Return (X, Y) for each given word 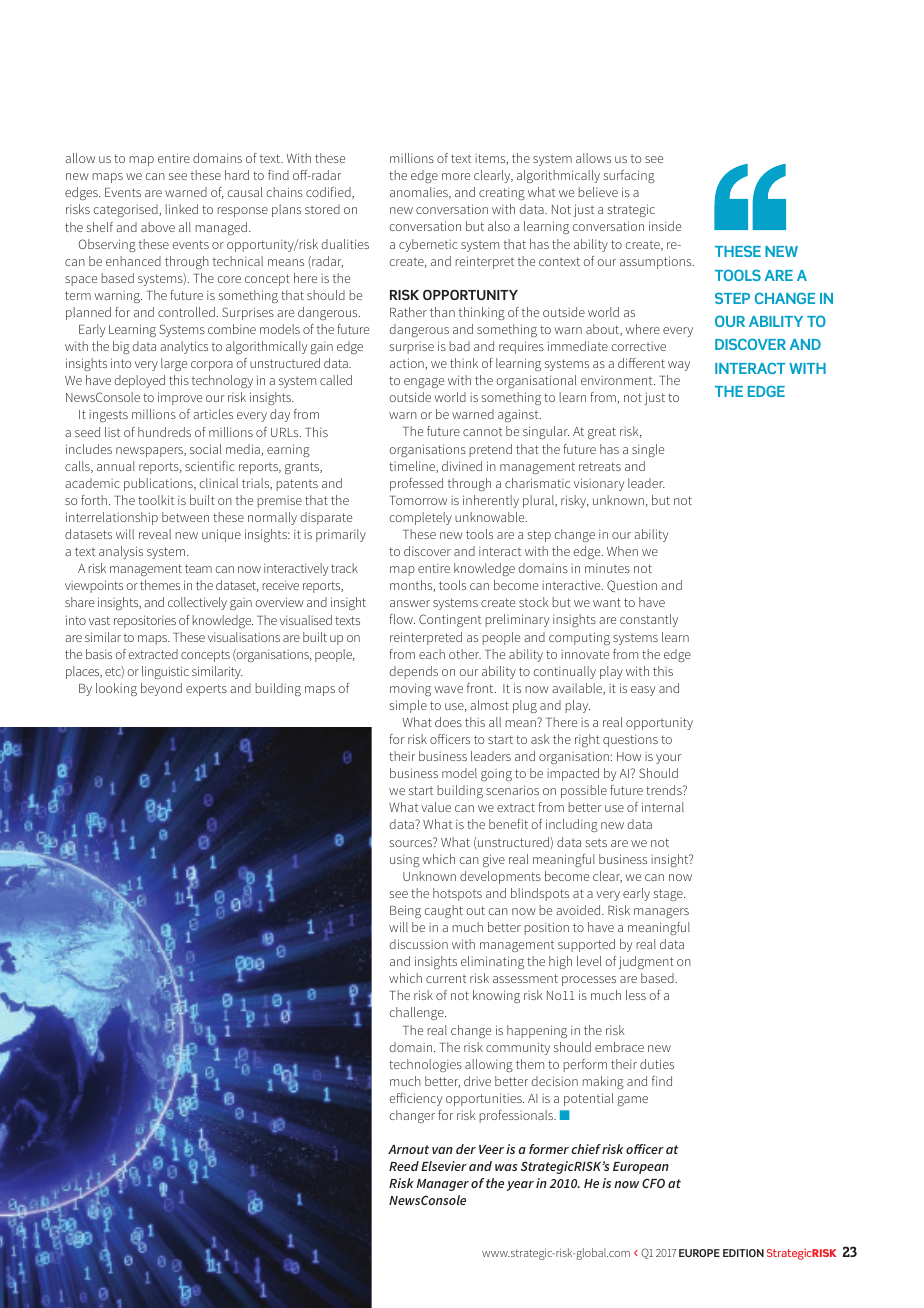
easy (643, 691)
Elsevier (444, 1166)
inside (665, 226)
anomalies (420, 193)
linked (181, 209)
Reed (404, 1166)
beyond (161, 689)
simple (408, 706)
